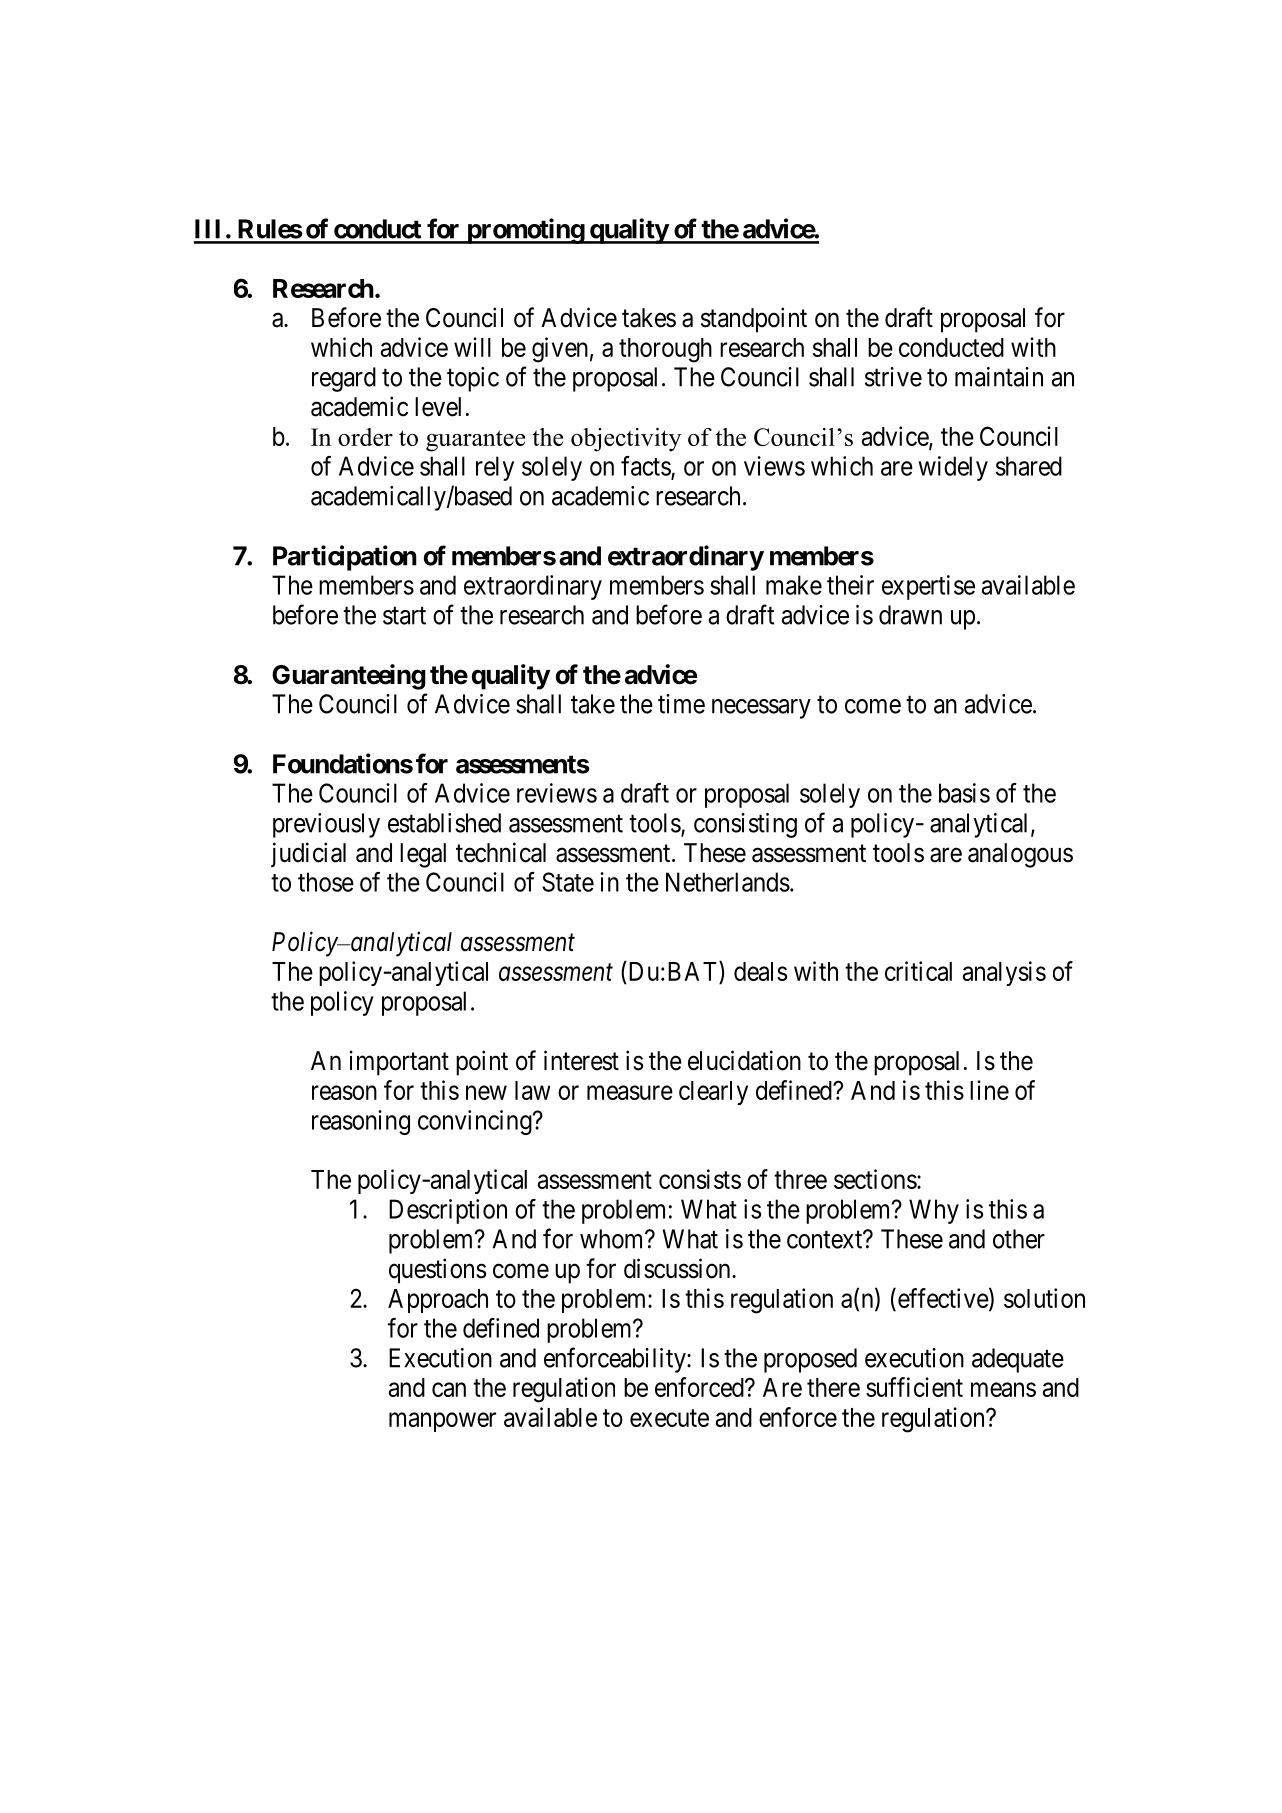 This page has width=1282, height=1813. Describe the element at coordinates (999, 377) in the page. I see `maintain` at that location.
